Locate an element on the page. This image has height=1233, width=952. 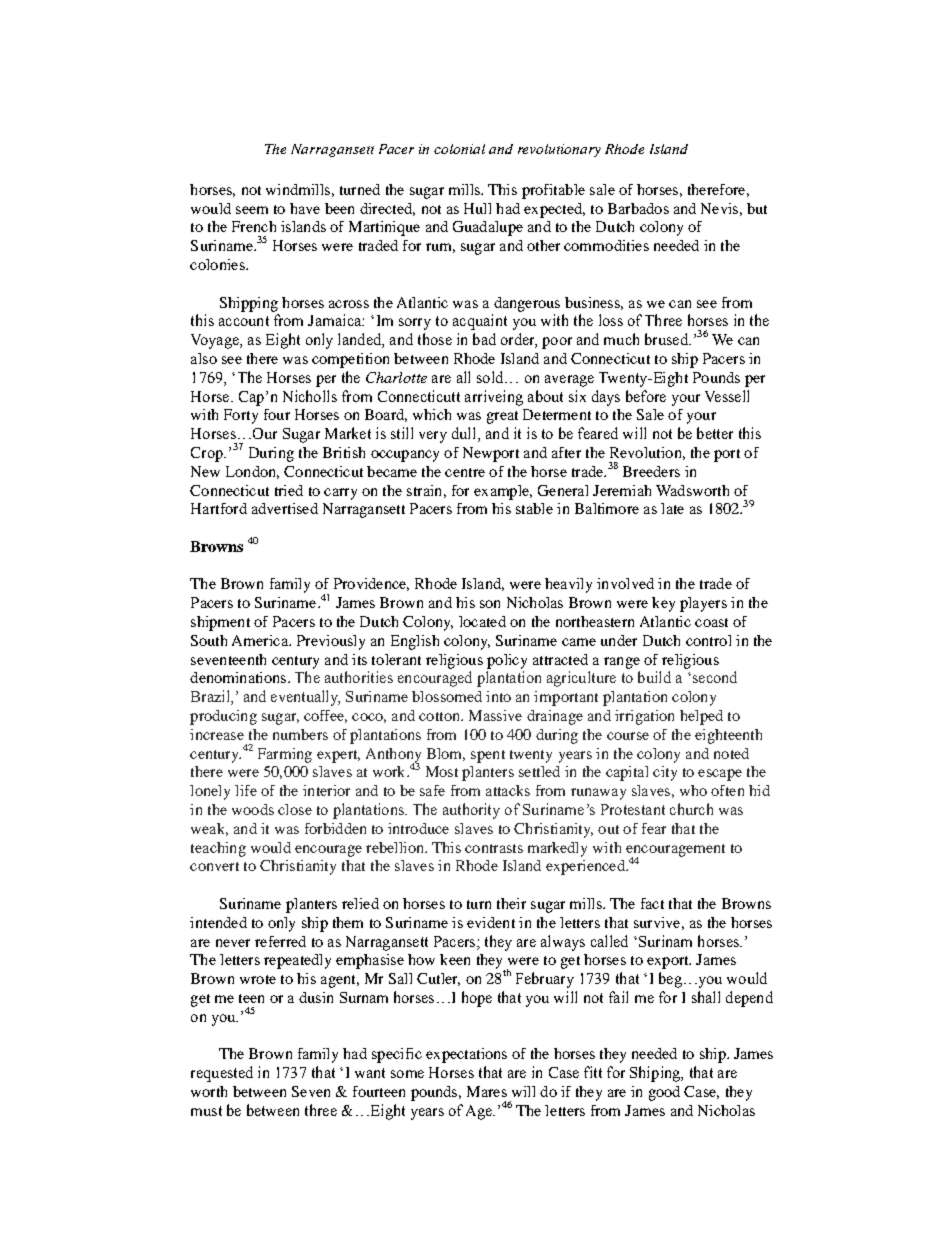
centre is located at coordinates (465, 472).
